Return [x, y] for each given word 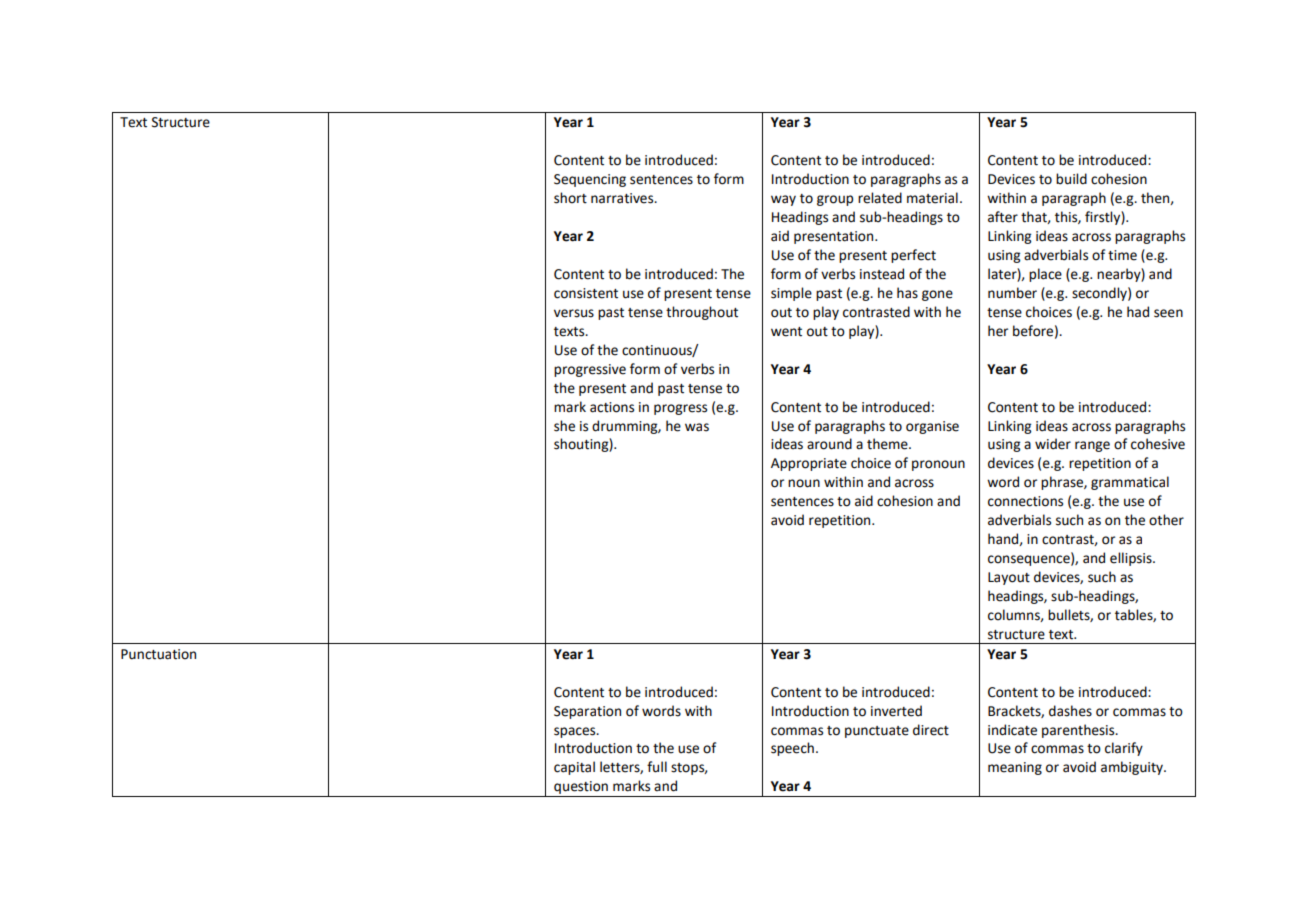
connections [1025, 501]
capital [574, 768]
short [570, 198]
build [1071, 179]
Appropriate [809, 464]
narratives [623, 198]
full [657, 767]
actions [612, 407]
